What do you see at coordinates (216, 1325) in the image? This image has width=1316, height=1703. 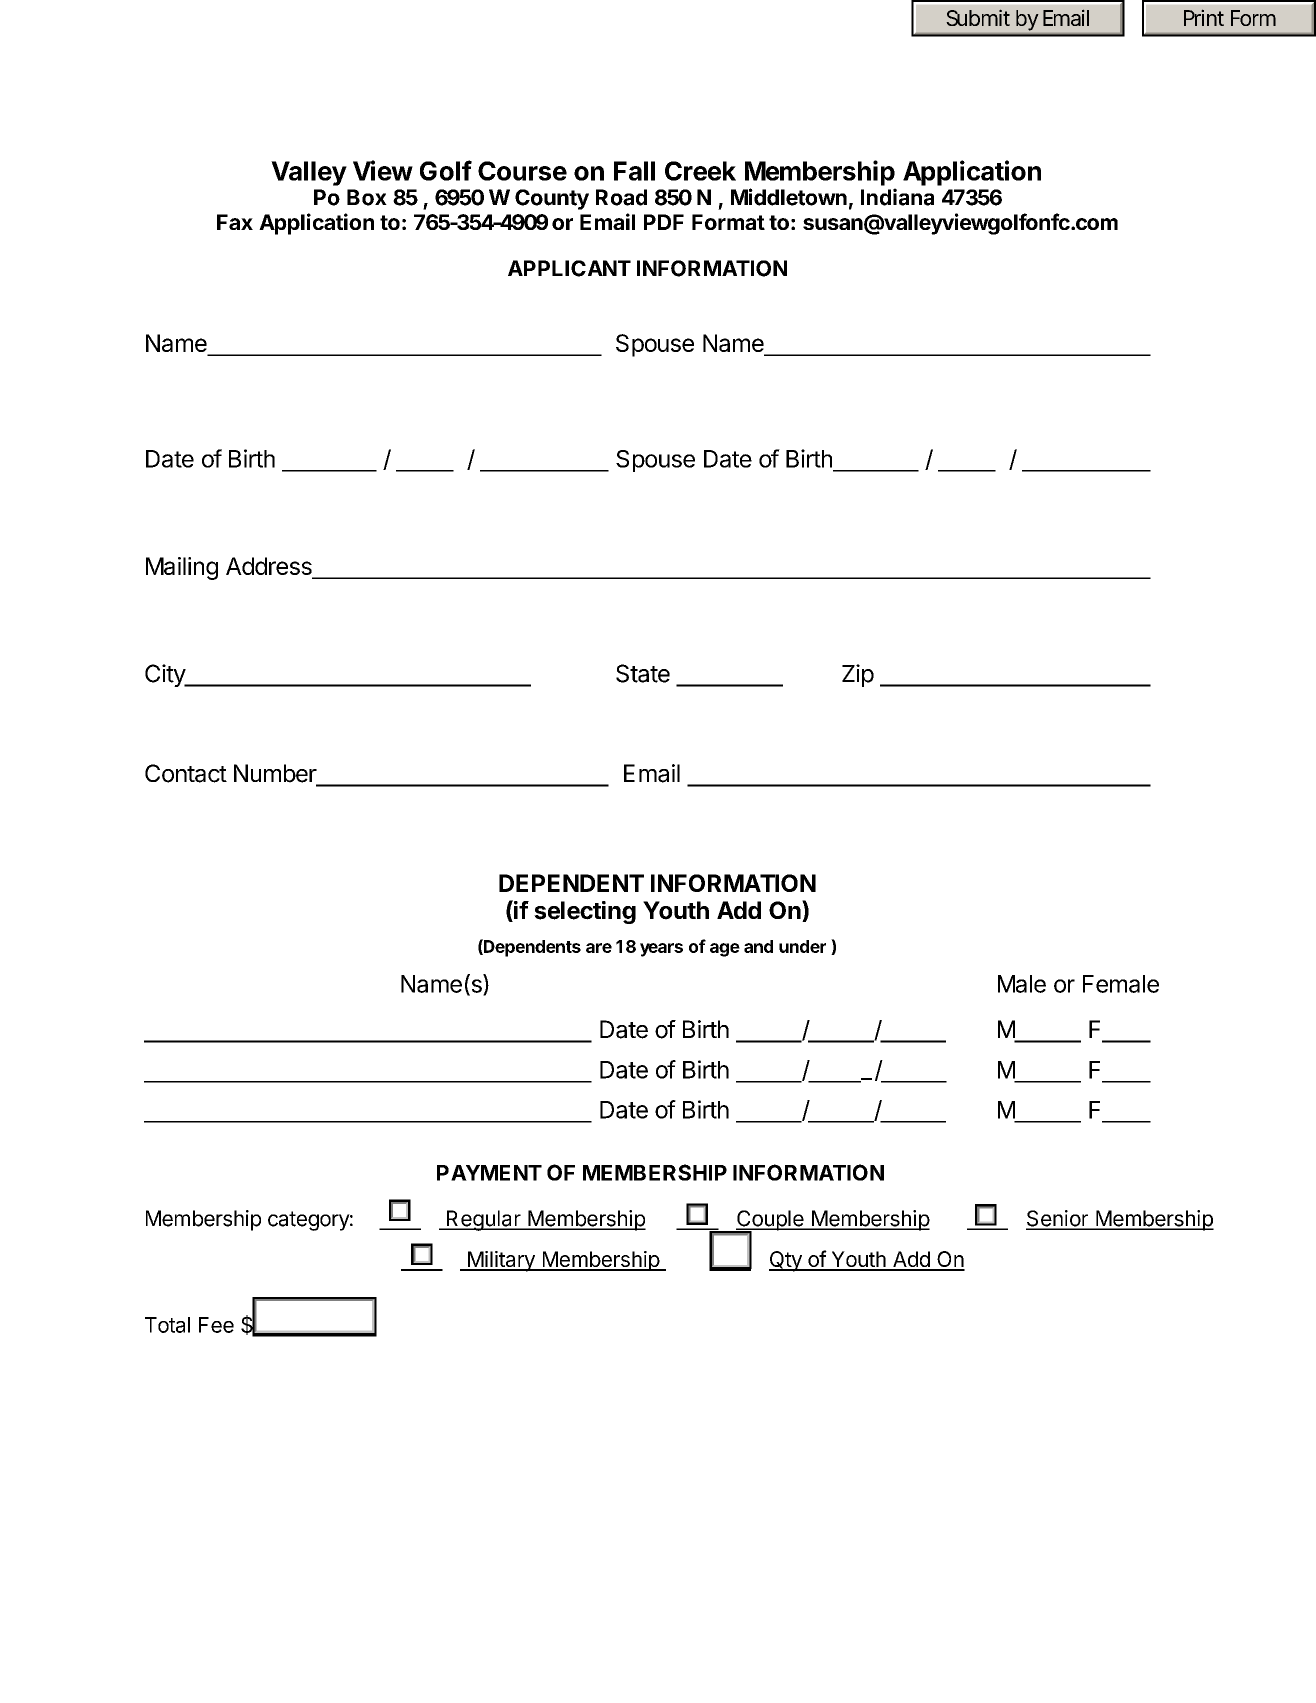 I see `Fee` at bounding box center [216, 1325].
